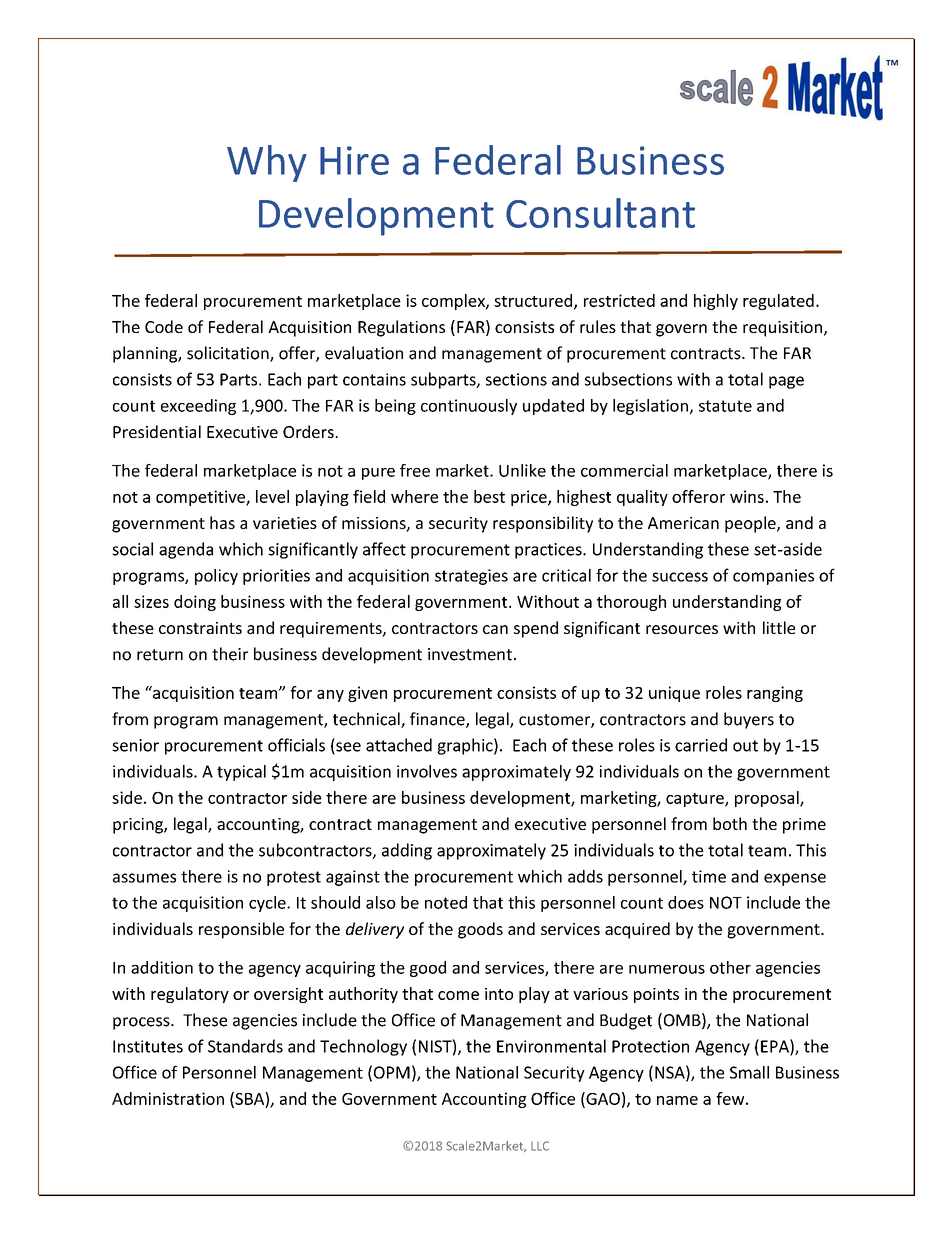 The width and height of the page is (952, 1233). I want to click on time, so click(709, 876).
